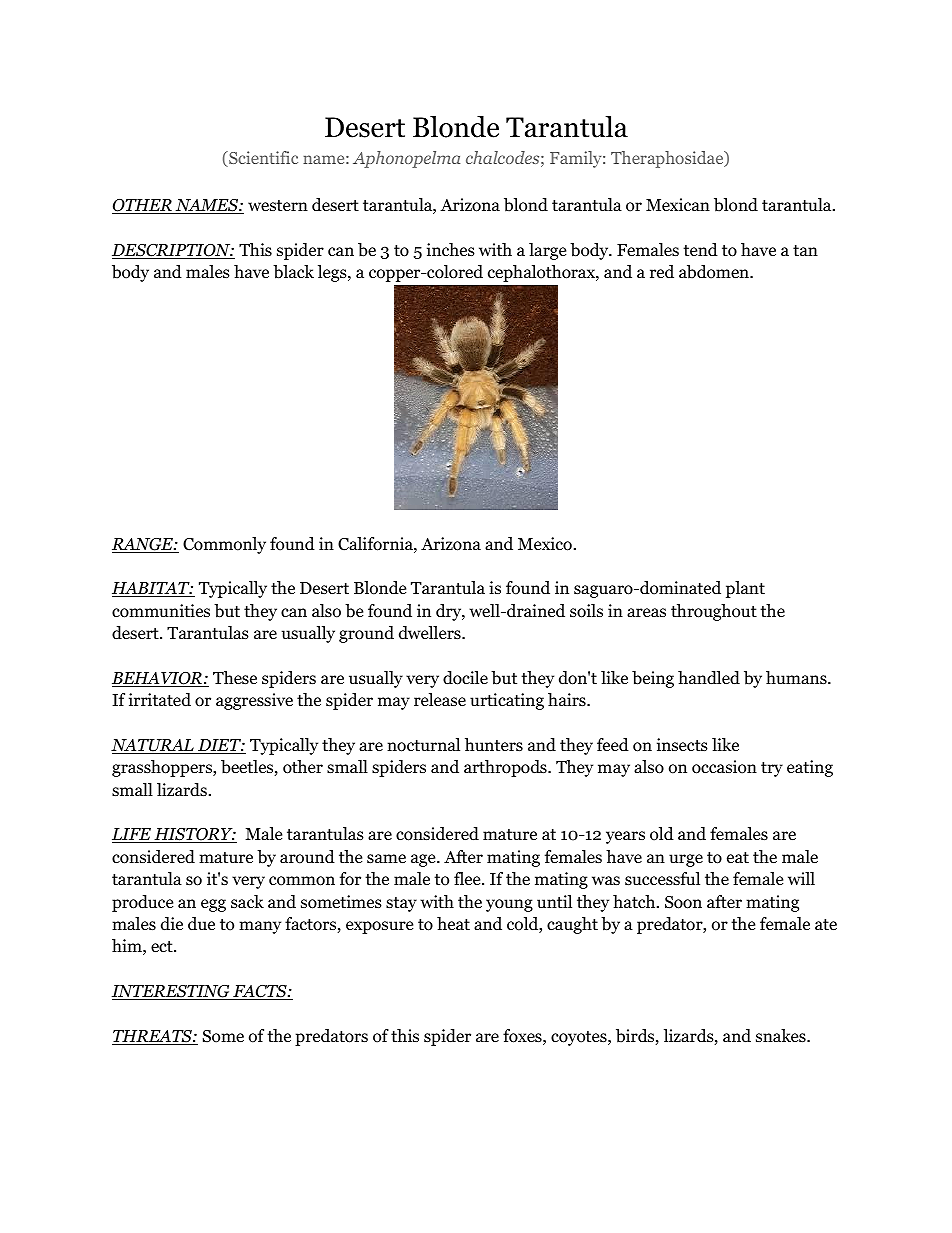  Describe the element at coordinates (678, 204) in the document. I see `Mexican` at that location.
